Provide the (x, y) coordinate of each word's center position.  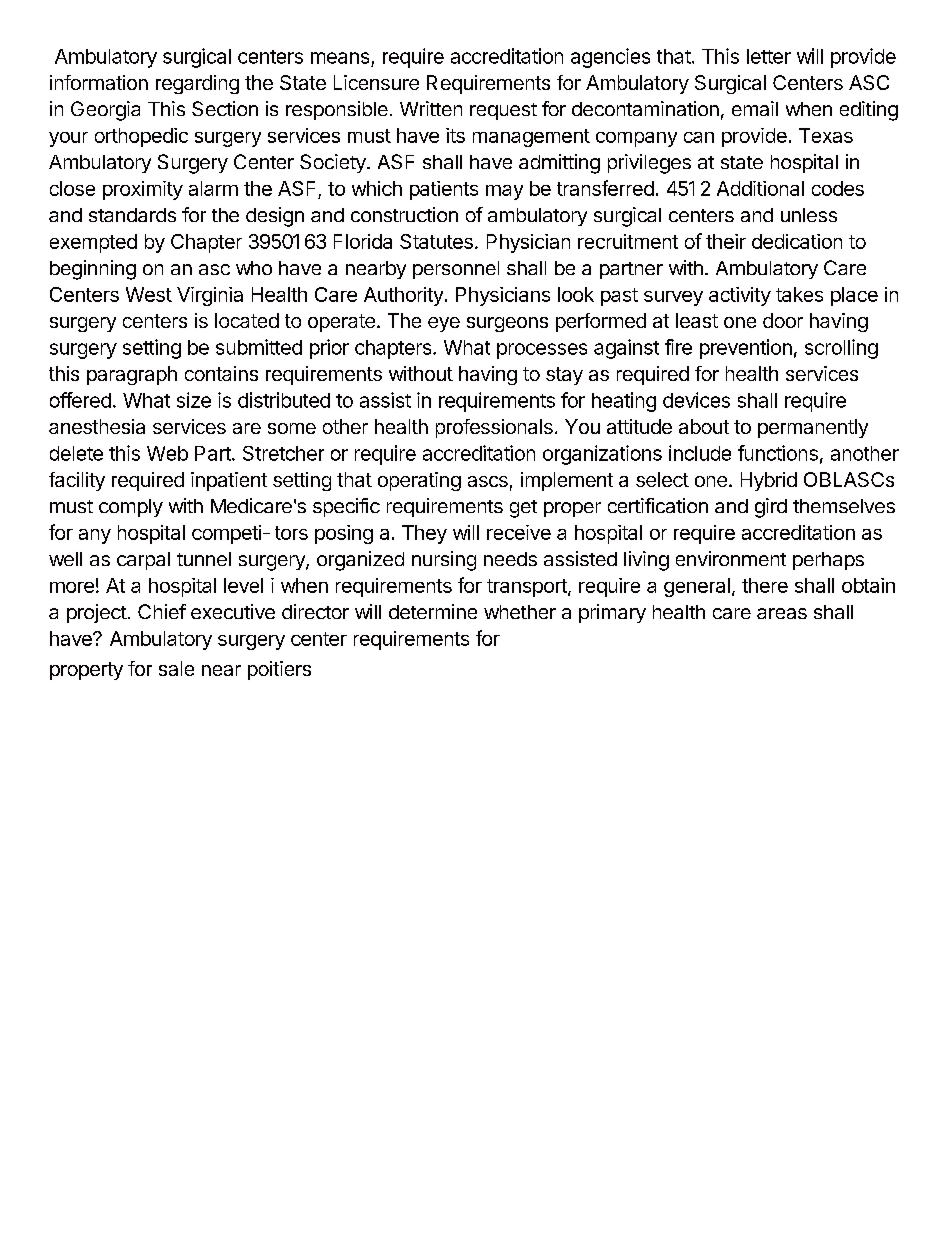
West (149, 294)
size (194, 400)
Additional (760, 188)
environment (731, 558)
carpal (143, 561)
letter (769, 56)
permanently (813, 428)
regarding (197, 84)
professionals (494, 428)
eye (444, 324)
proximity (143, 190)
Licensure (376, 82)
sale (176, 668)
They (424, 534)
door (783, 320)
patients (444, 190)
